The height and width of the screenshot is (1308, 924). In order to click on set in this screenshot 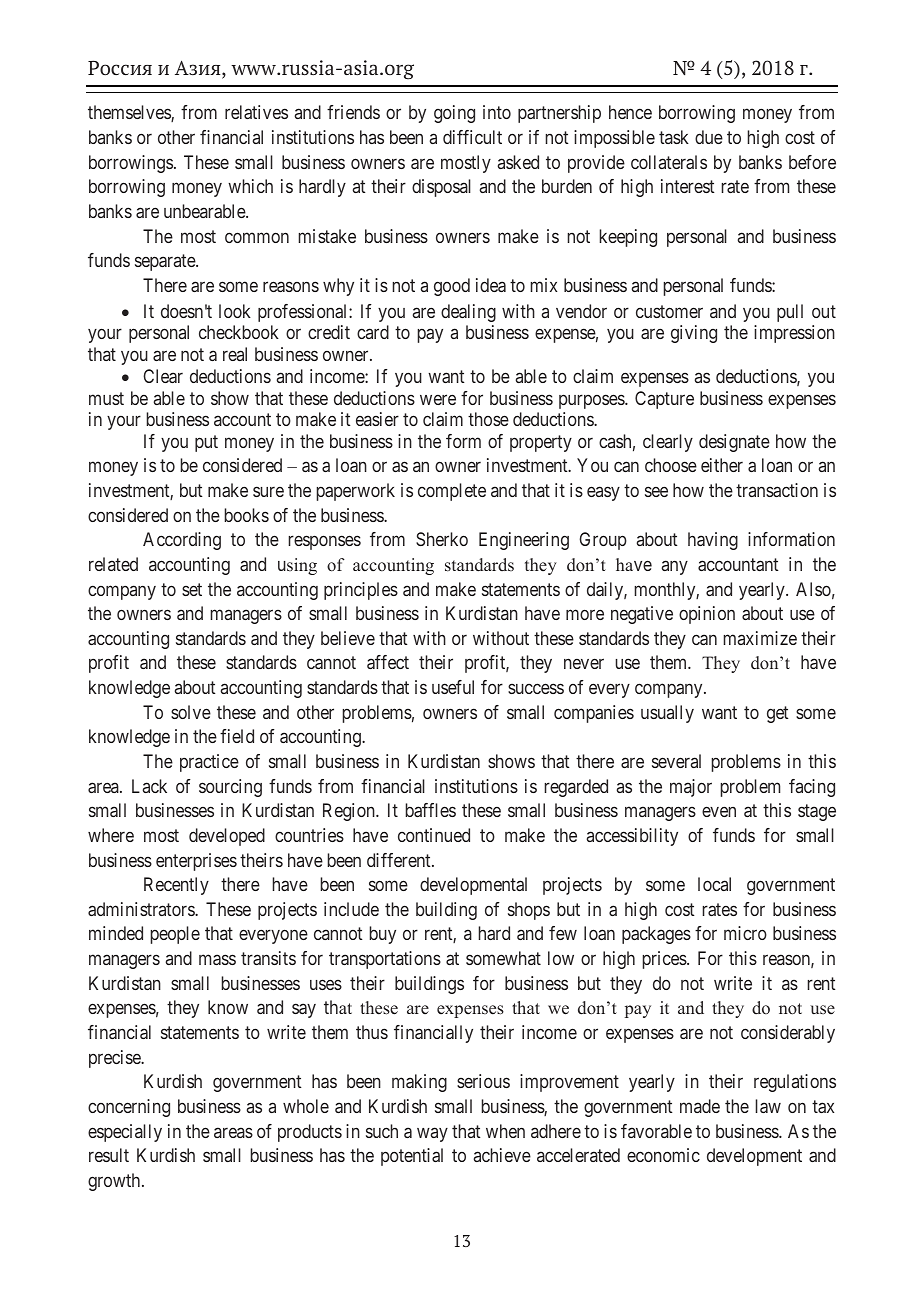, I will do `click(192, 589)`.
